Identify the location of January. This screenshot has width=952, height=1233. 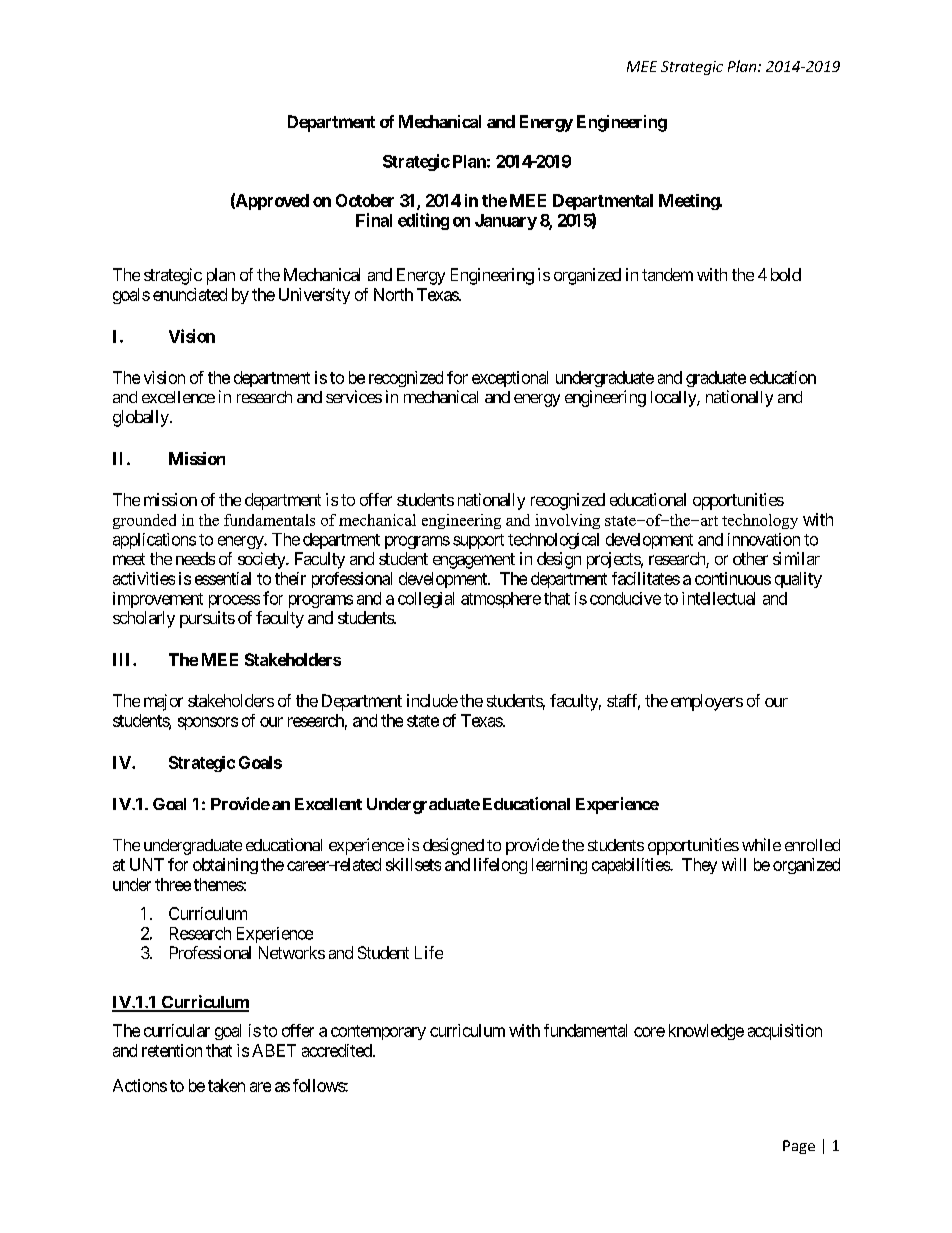
(506, 222).
